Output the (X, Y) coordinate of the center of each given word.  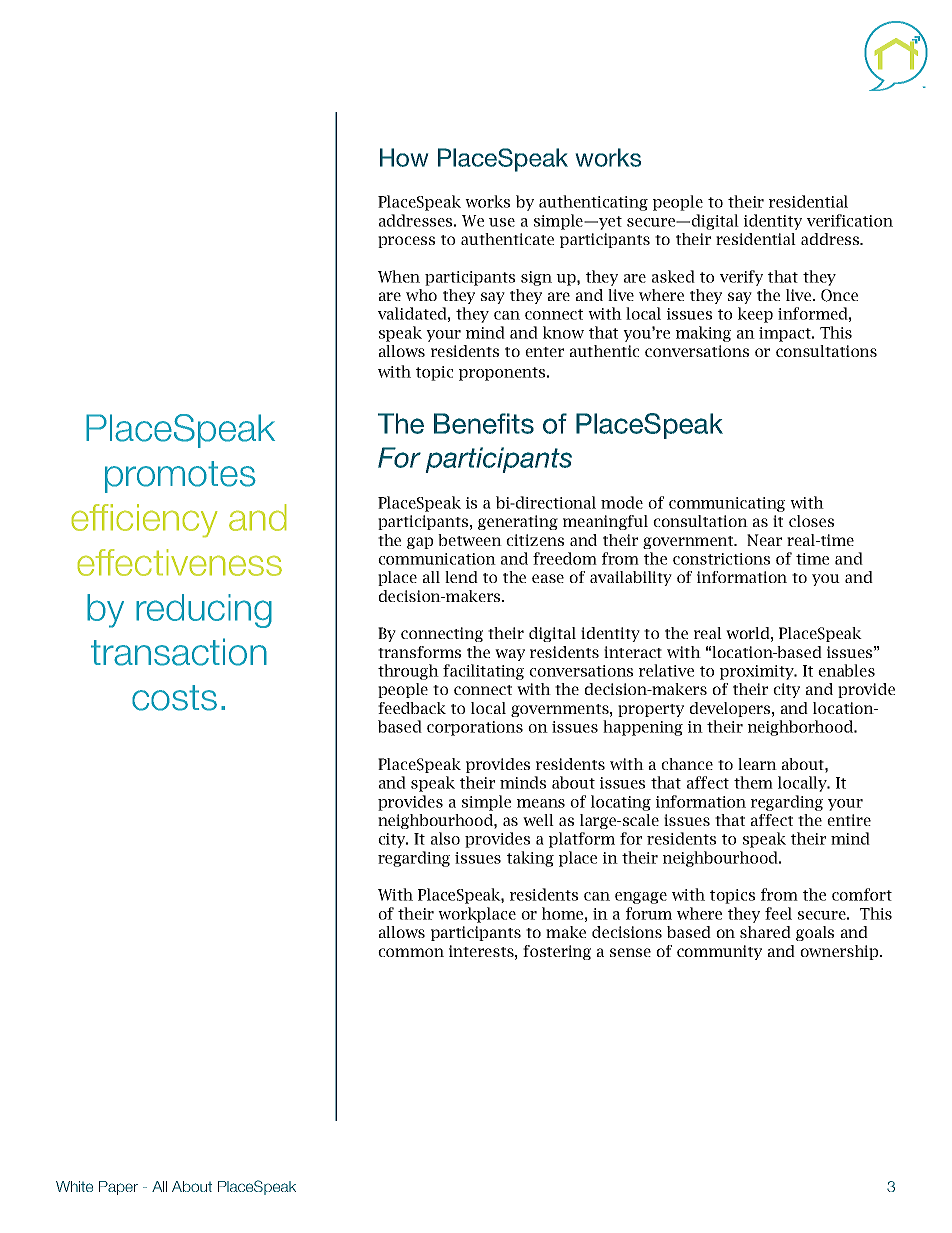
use (502, 222)
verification (850, 220)
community (719, 952)
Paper (118, 1188)
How (404, 157)
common (411, 952)
